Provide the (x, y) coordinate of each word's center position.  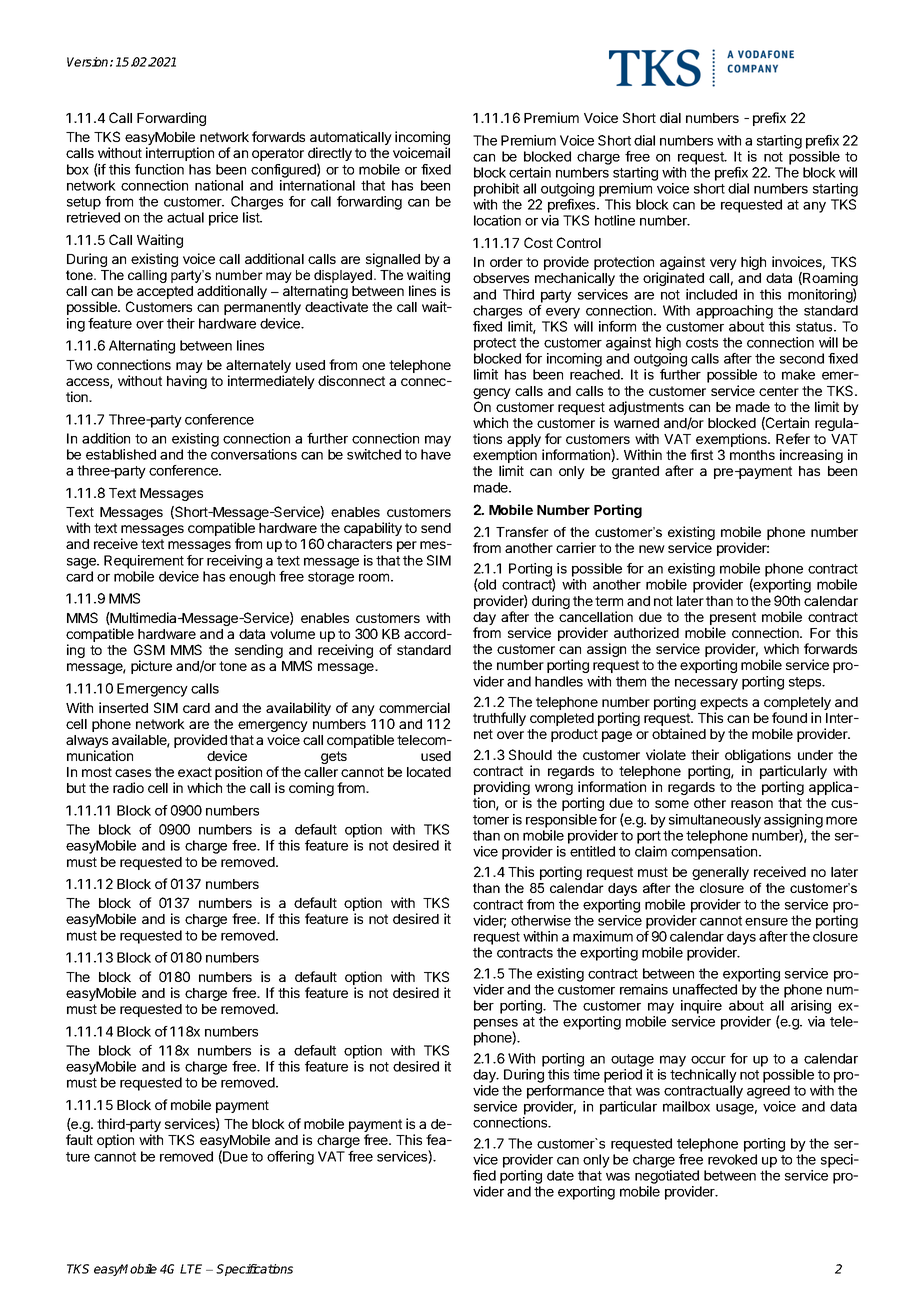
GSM (149, 649)
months (752, 455)
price (223, 219)
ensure (766, 922)
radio (128, 787)
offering (290, 1158)
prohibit (496, 190)
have (436, 454)
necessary (706, 684)
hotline (615, 220)
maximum (603, 936)
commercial (414, 707)
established (121, 454)
